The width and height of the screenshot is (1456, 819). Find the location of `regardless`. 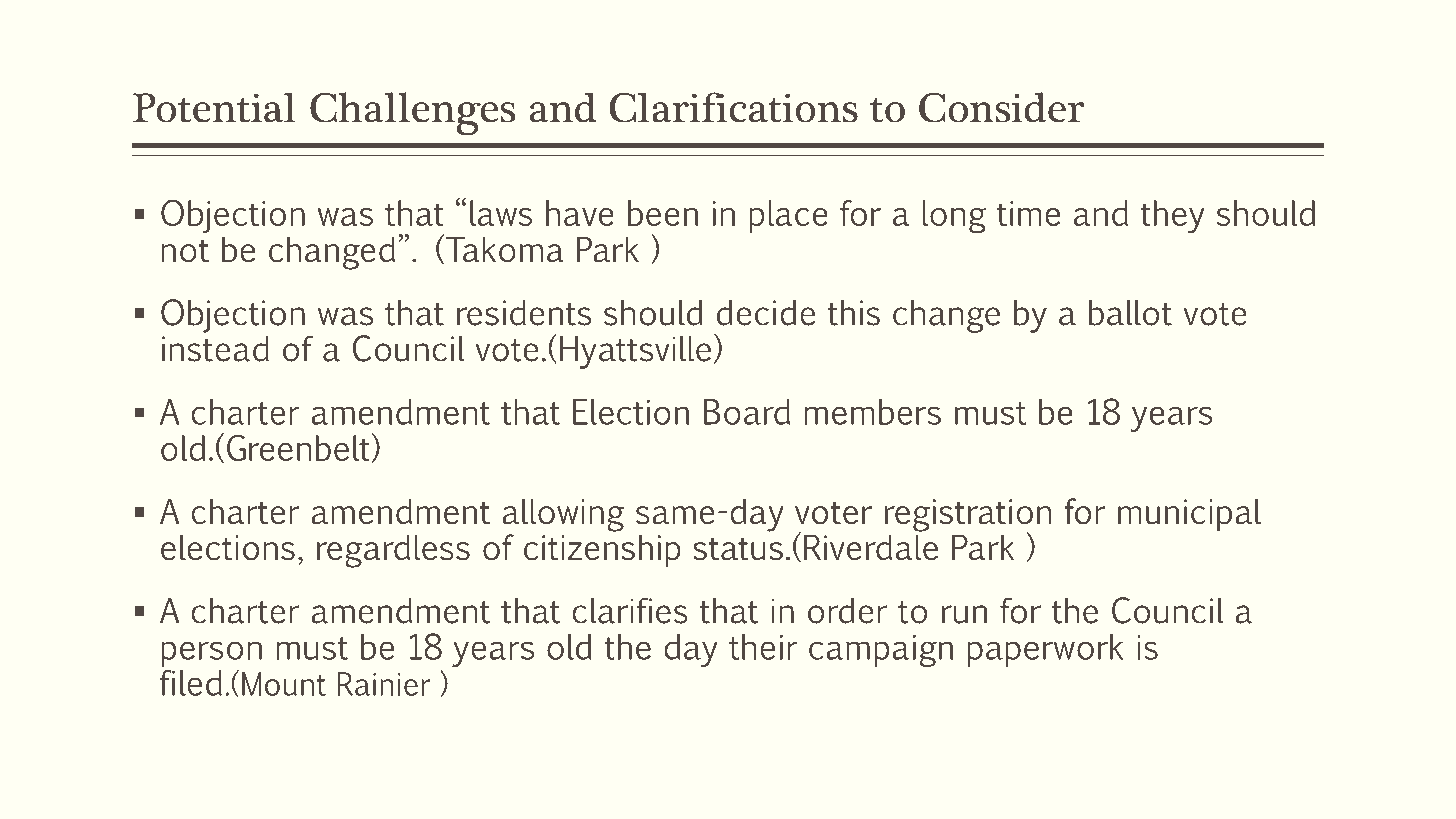

regardless is located at coordinates (393, 551).
